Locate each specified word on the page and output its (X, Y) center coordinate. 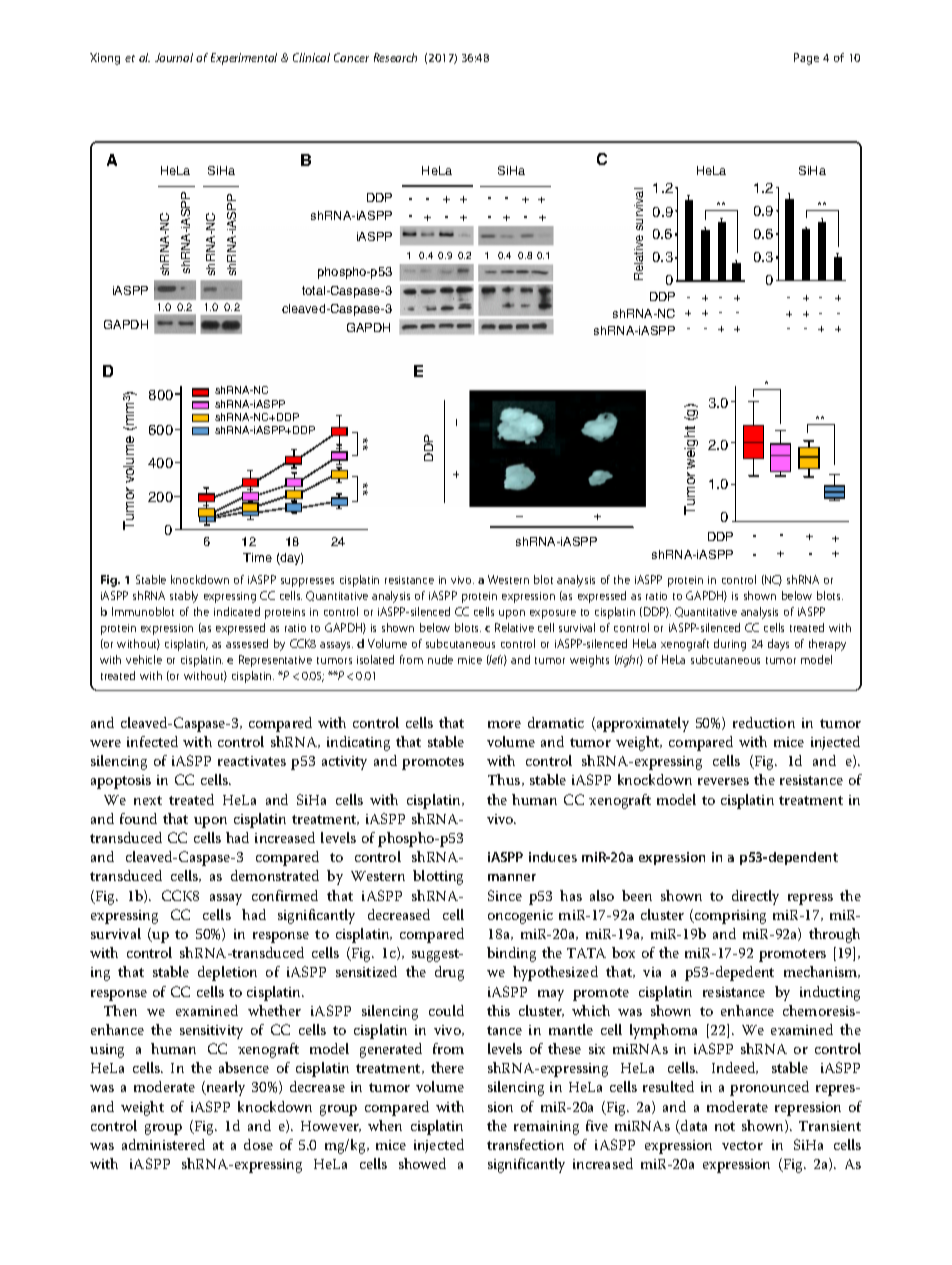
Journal (174, 57)
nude (440, 659)
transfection (525, 1144)
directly (755, 897)
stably (184, 597)
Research (395, 57)
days (778, 645)
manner (512, 877)
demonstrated (275, 875)
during (730, 645)
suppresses (307, 582)
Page (806, 59)
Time (257, 557)
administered (163, 1144)
